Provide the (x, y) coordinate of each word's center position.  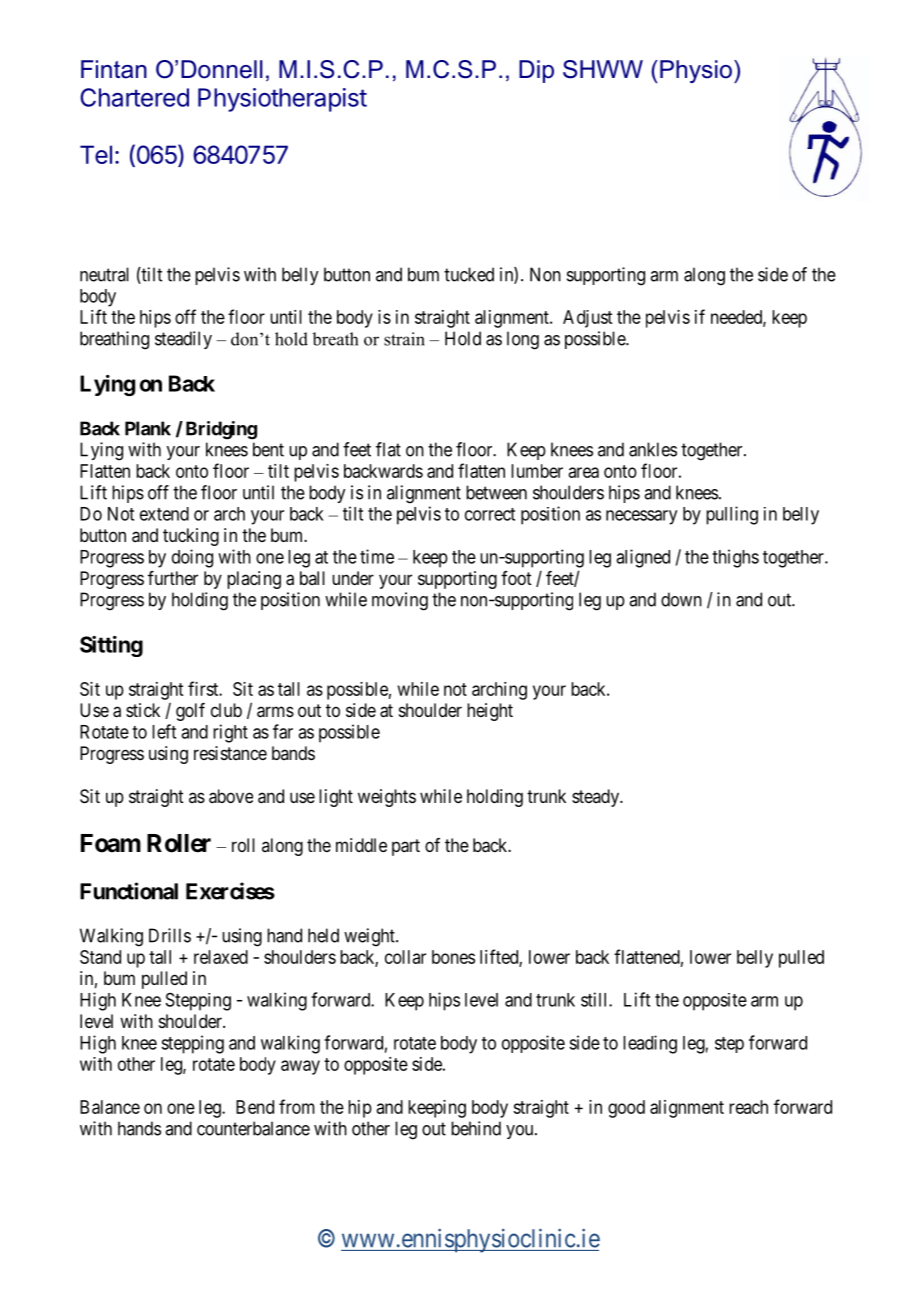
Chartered (134, 97)
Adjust (587, 319)
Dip (536, 71)
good (626, 1109)
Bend (255, 1107)
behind (476, 1128)
